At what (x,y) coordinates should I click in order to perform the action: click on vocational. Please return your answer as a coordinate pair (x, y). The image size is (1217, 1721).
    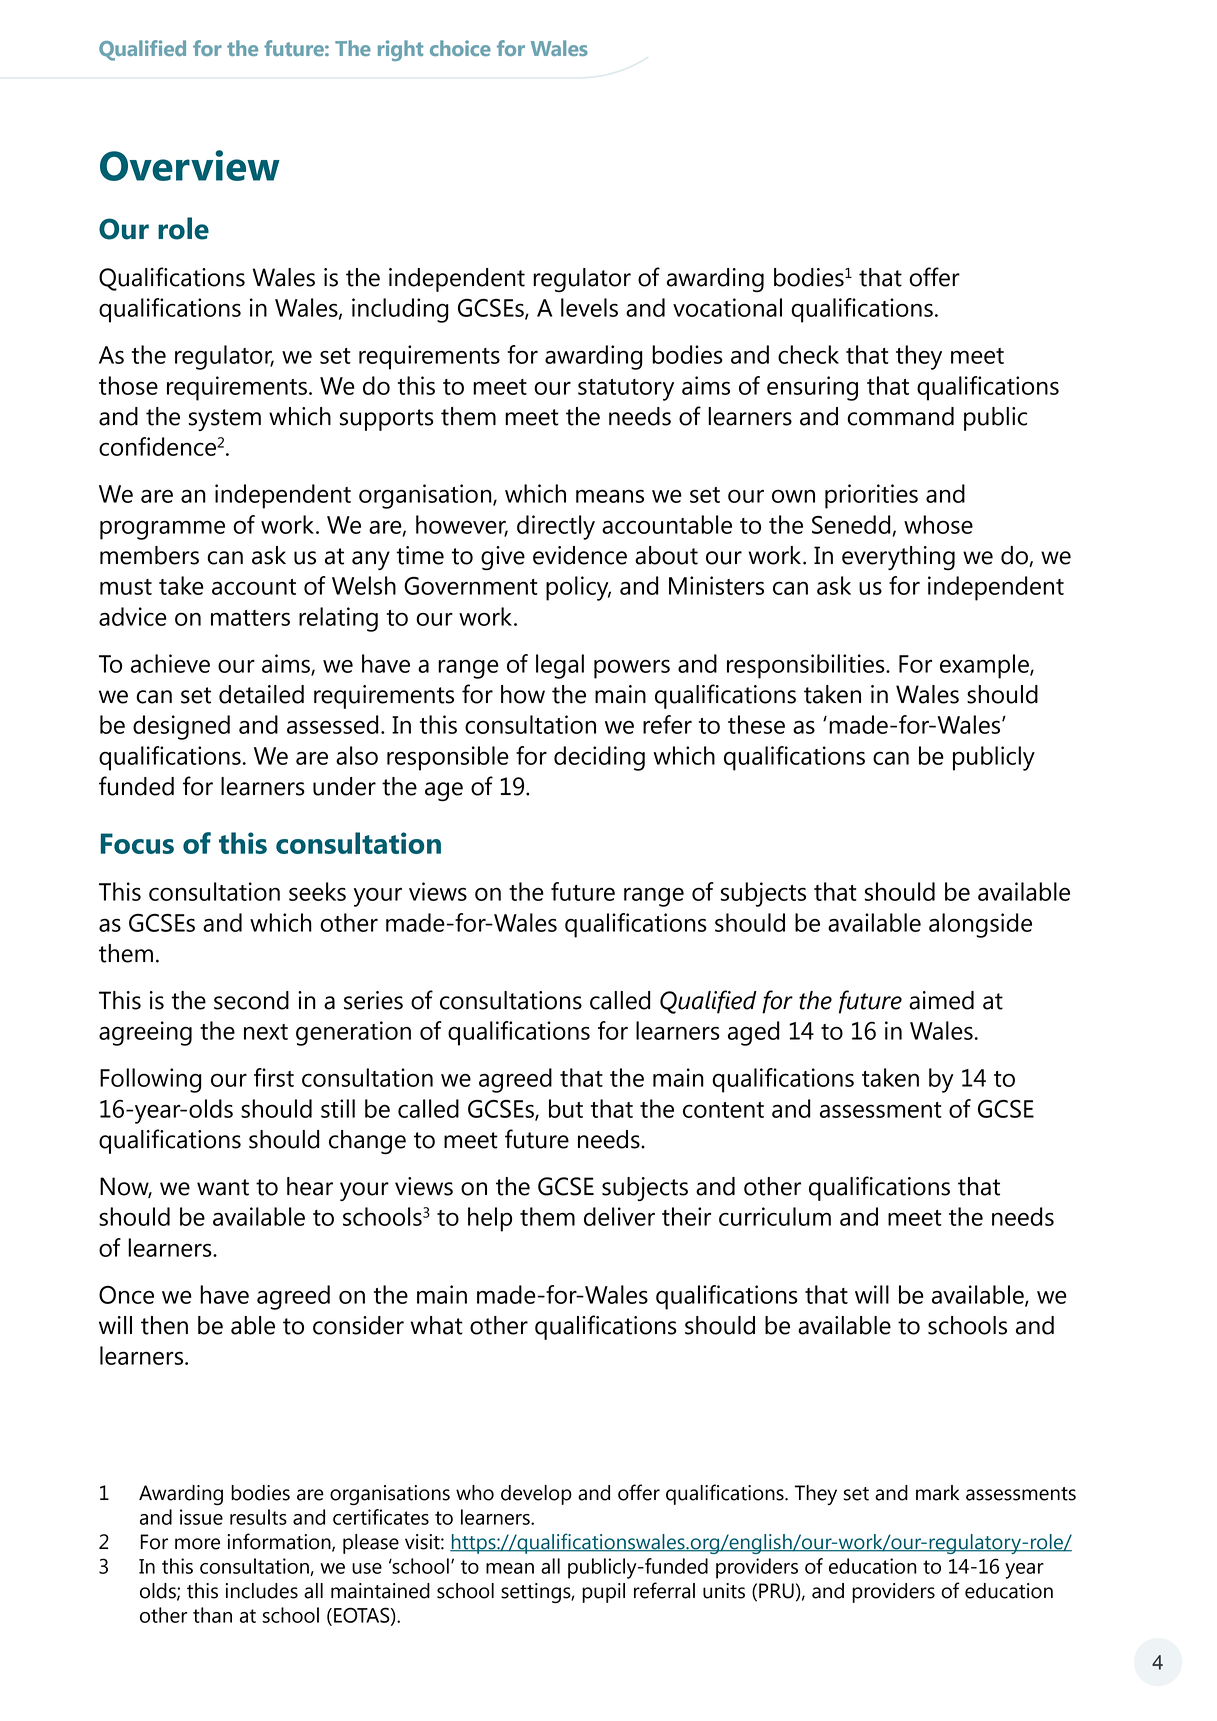
    Looking at the image, I should click on (727, 307).
